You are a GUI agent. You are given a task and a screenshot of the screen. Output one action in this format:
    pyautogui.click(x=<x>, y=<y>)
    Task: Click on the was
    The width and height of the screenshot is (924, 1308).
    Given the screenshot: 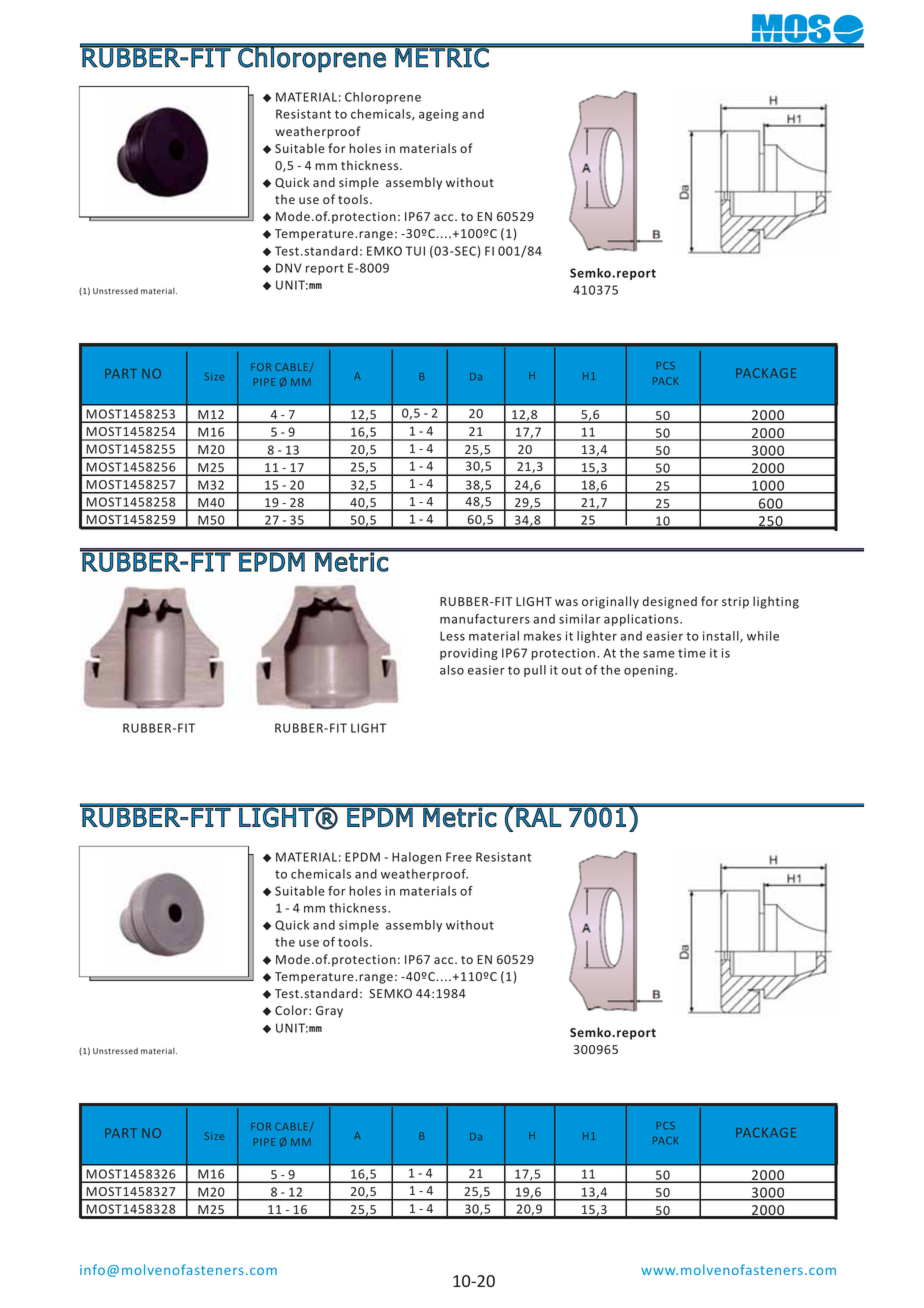 What is the action you would take?
    pyautogui.click(x=566, y=602)
